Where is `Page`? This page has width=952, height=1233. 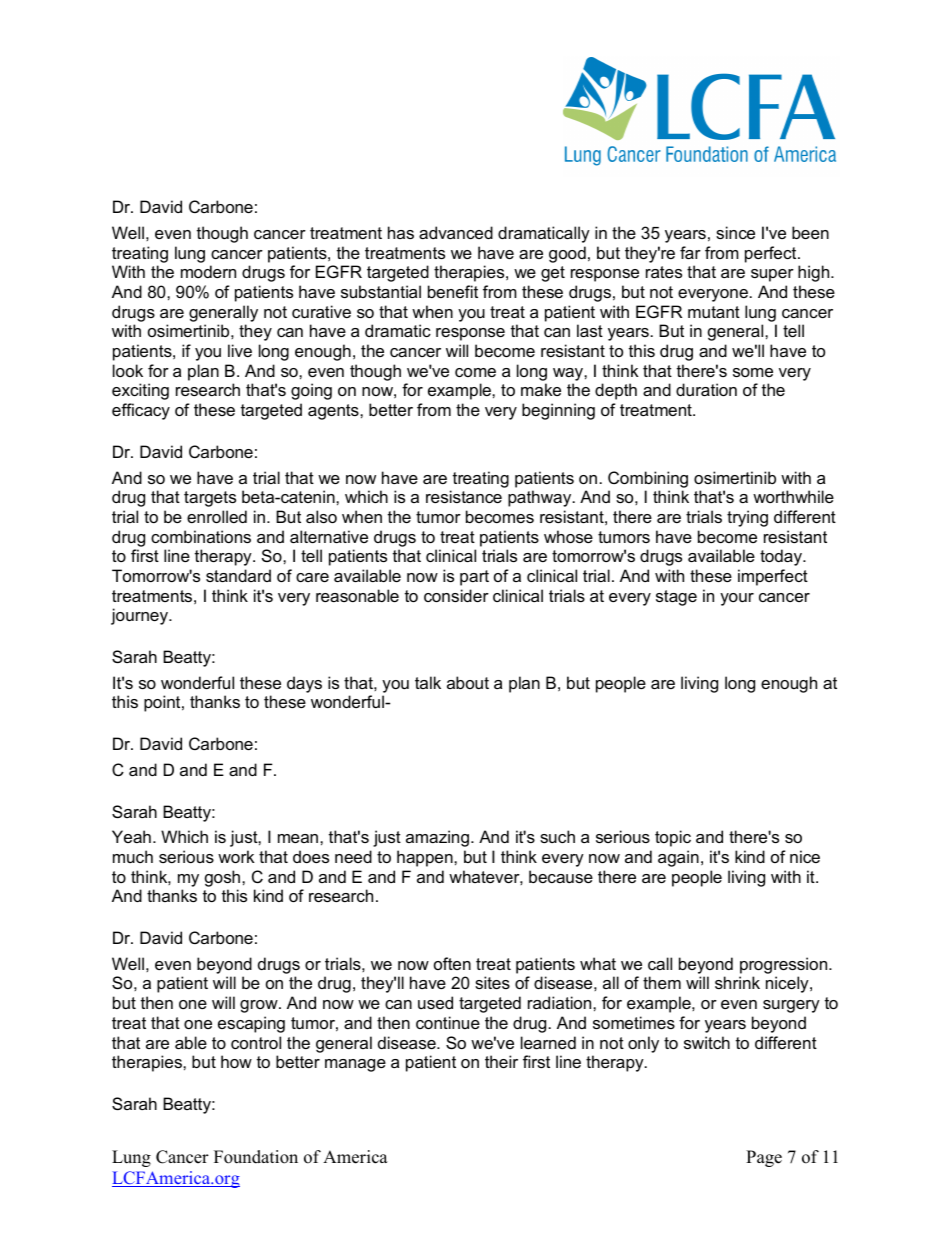
Page is located at coordinates (764, 1158).
